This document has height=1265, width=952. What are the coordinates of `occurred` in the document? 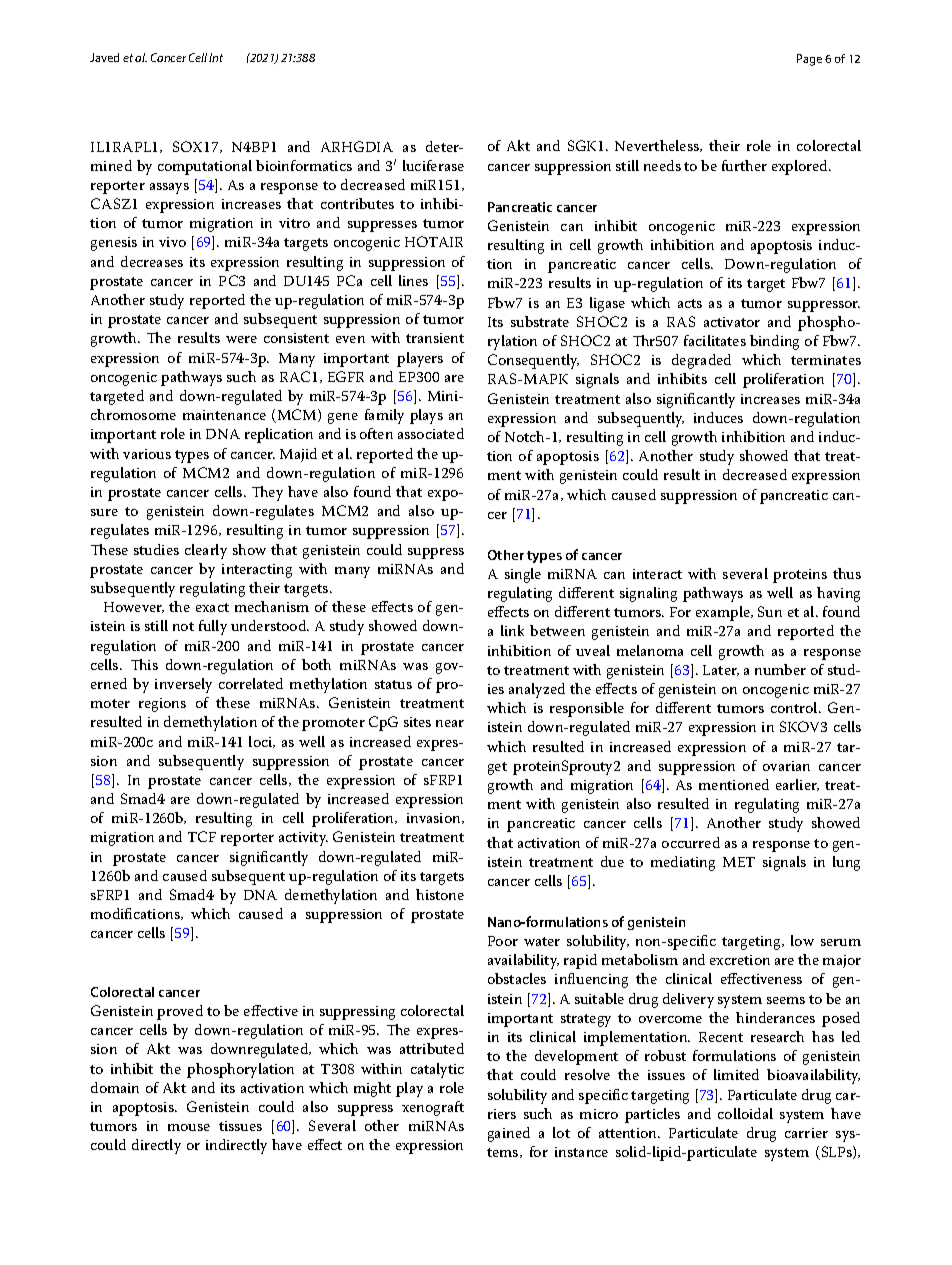 It's located at (691, 842).
